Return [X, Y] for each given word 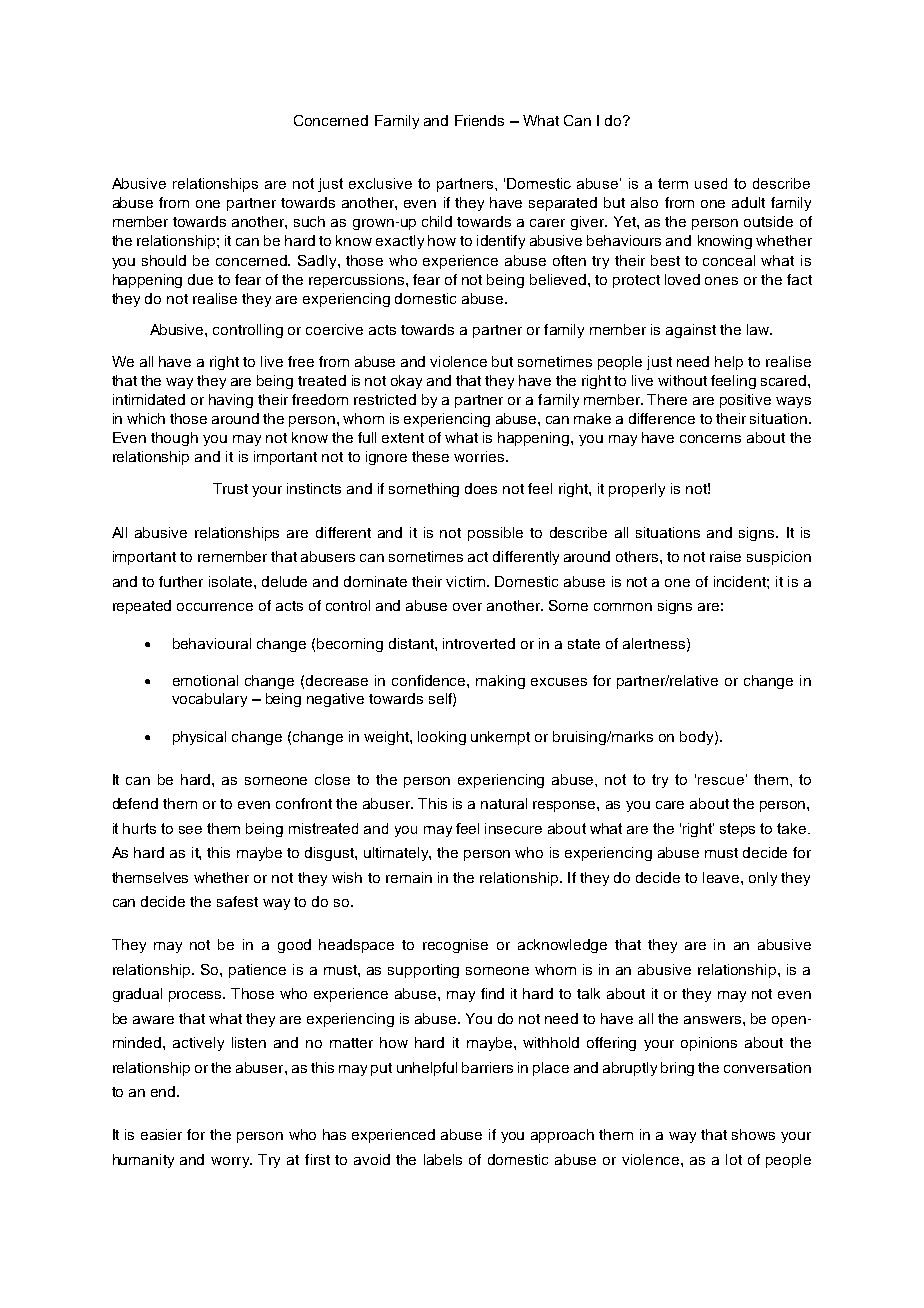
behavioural [212, 643]
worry [231, 1162]
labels [443, 1159]
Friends [479, 120]
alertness [655, 644]
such [309, 221]
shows [753, 1134]
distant [412, 643]
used [711, 183]
